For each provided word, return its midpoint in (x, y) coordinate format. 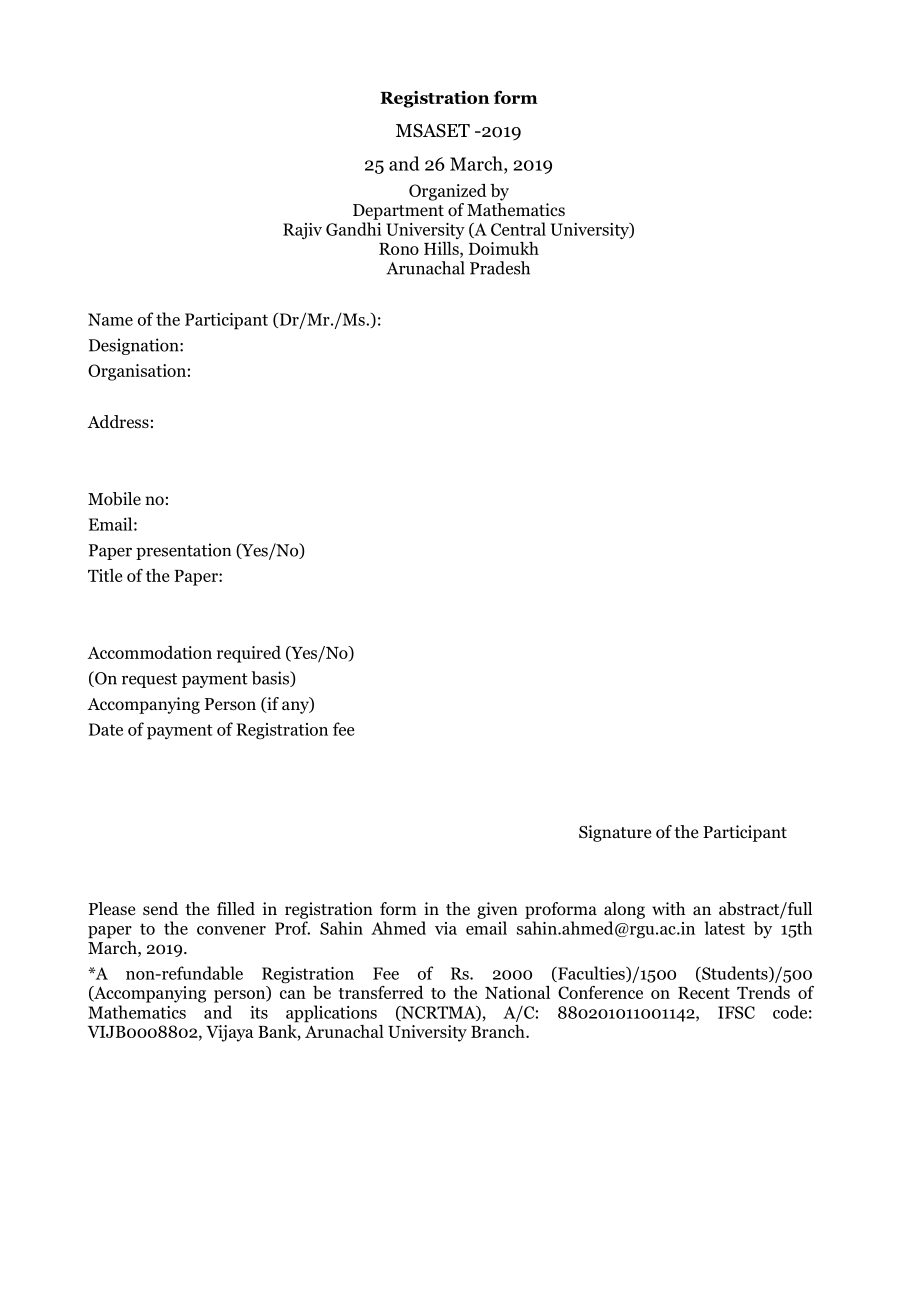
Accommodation (149, 652)
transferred (381, 992)
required (249, 654)
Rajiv (302, 231)
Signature (615, 833)
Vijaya (230, 1033)
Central (518, 229)
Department (398, 212)
